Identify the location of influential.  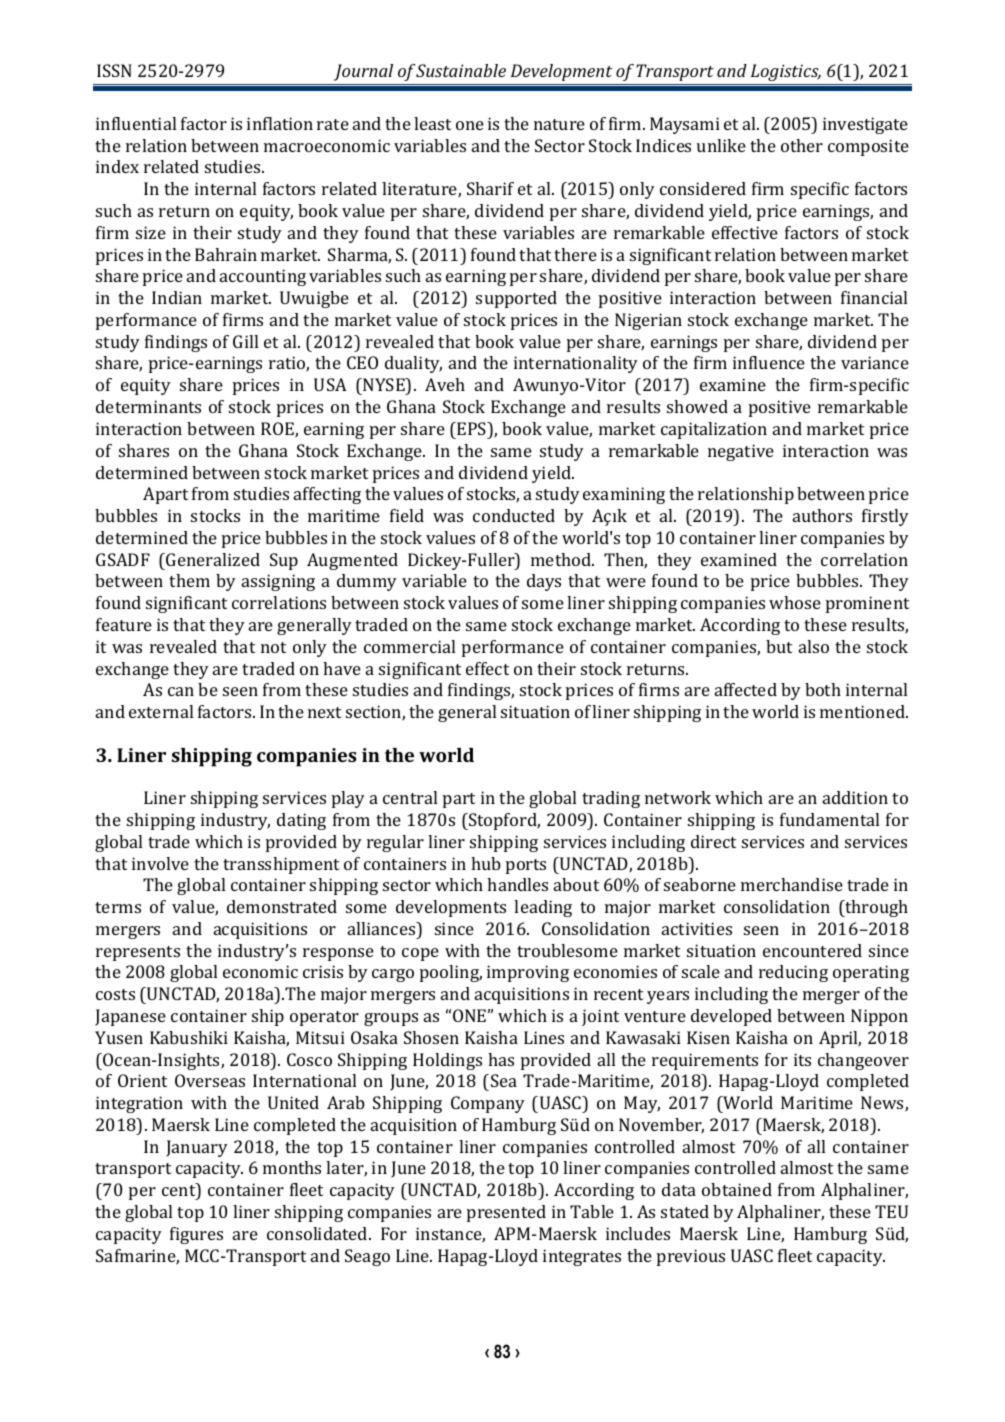
(136, 123).
